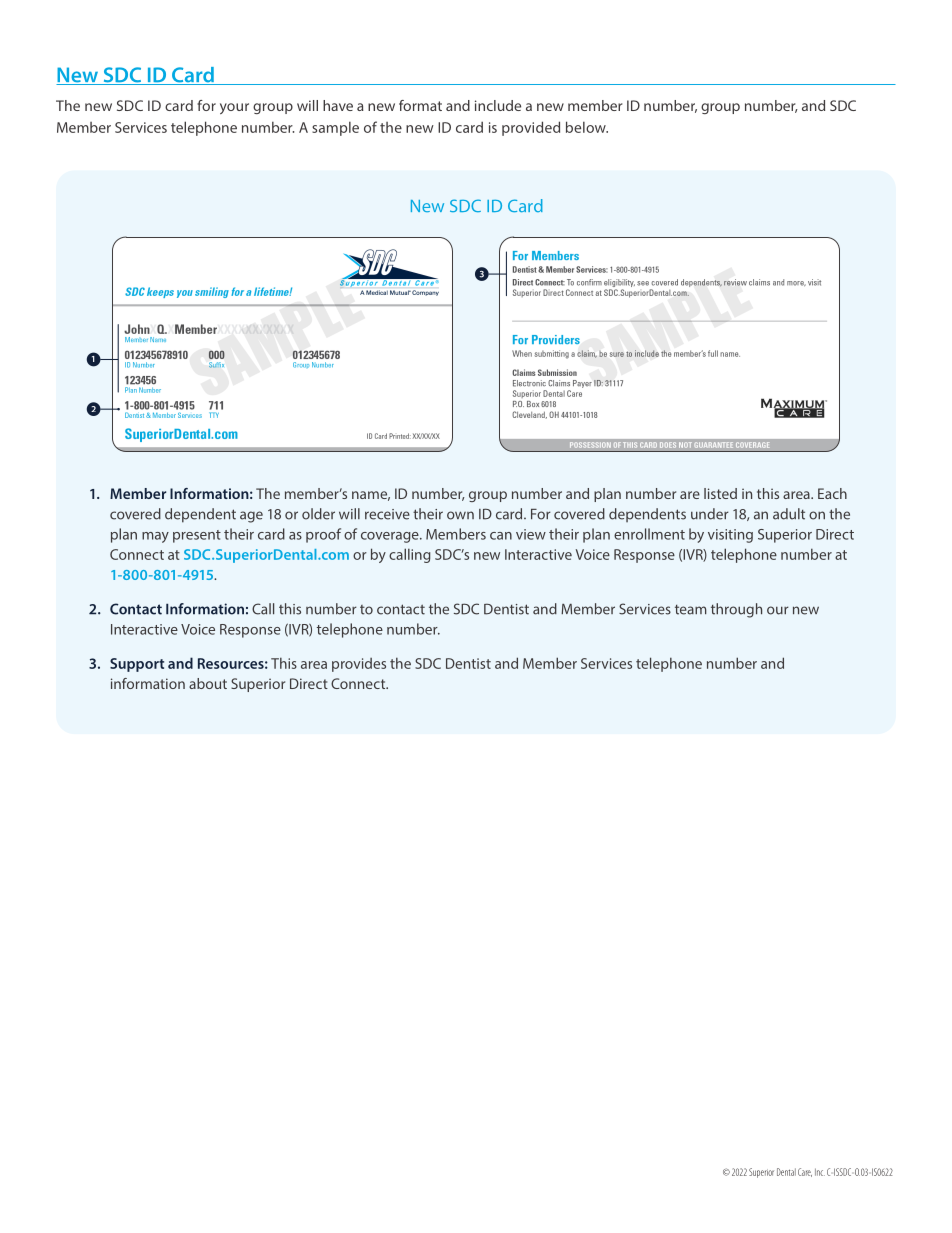 The height and width of the page is (1233, 952). What do you see at coordinates (498, 105) in the page?
I see `include` at bounding box center [498, 105].
